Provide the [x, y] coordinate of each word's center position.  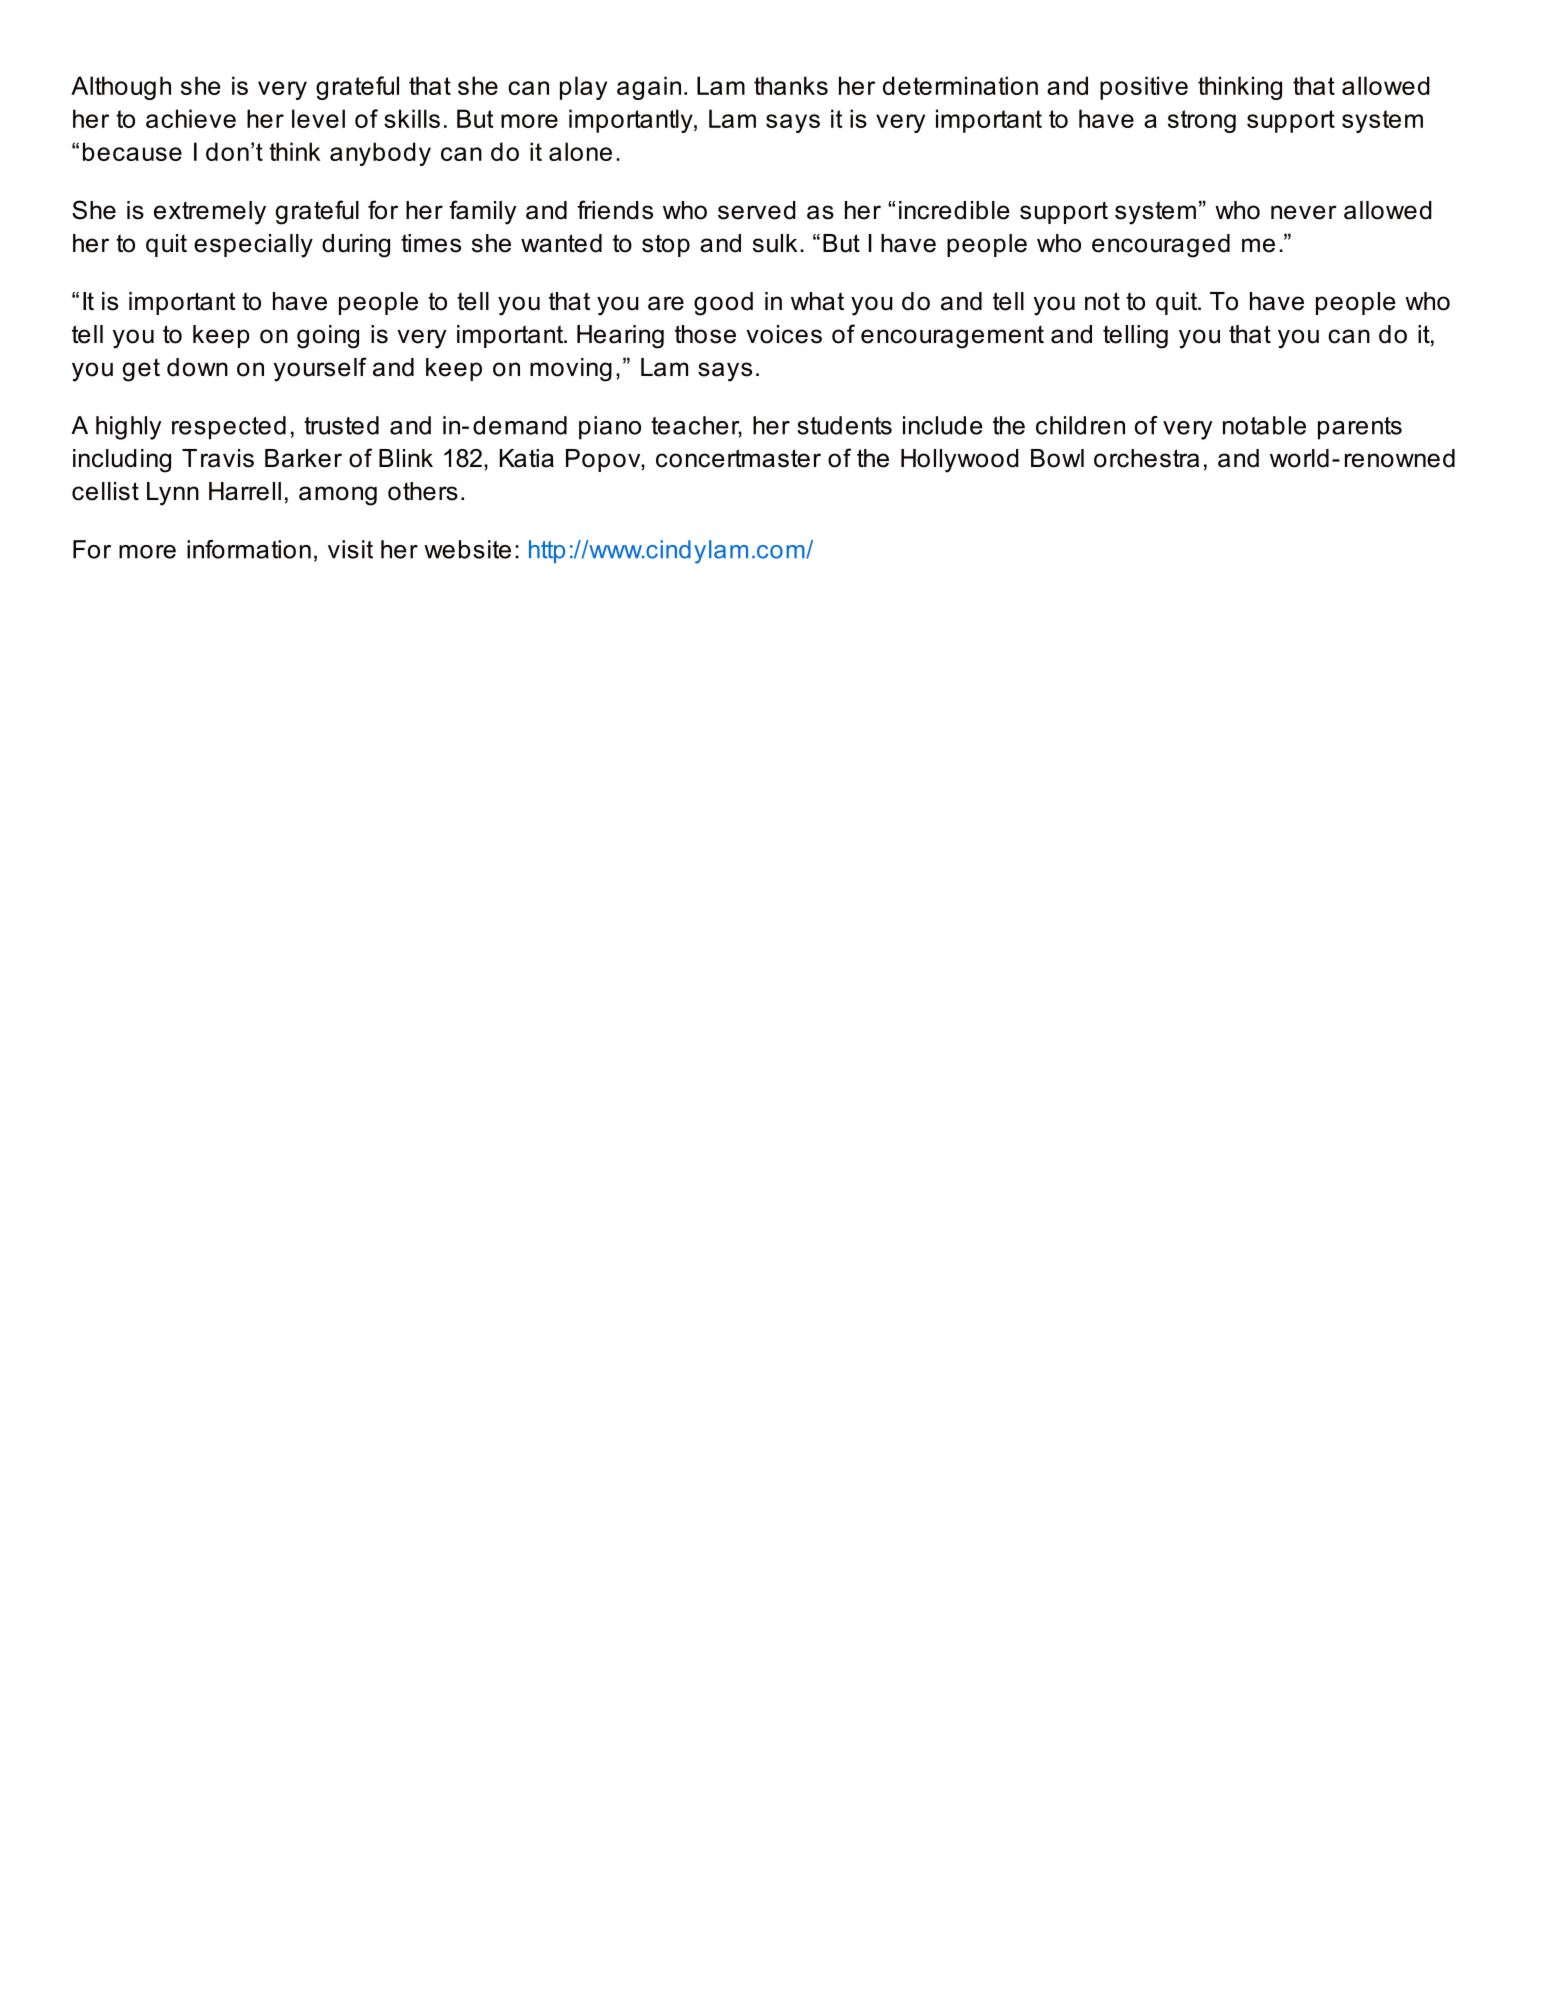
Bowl [1057, 458]
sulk [775, 243]
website [467, 549]
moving [571, 370]
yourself [320, 369]
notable [1264, 425]
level [318, 118]
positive [1144, 88]
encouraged [1161, 246]
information [249, 549]
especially [253, 246]
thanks [791, 85]
